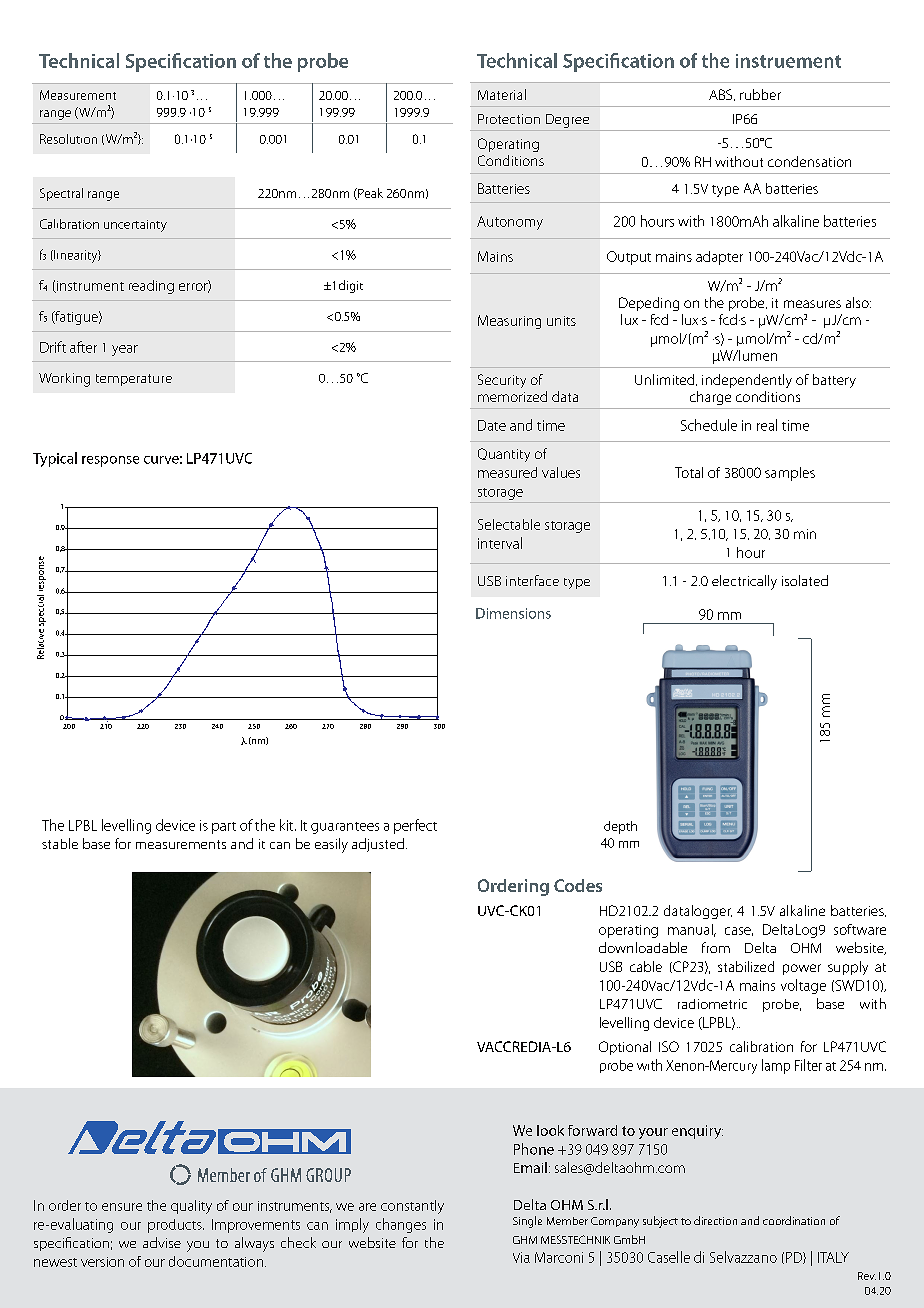  What do you see at coordinates (68, 139) in the document?
I see `Resolution` at bounding box center [68, 139].
